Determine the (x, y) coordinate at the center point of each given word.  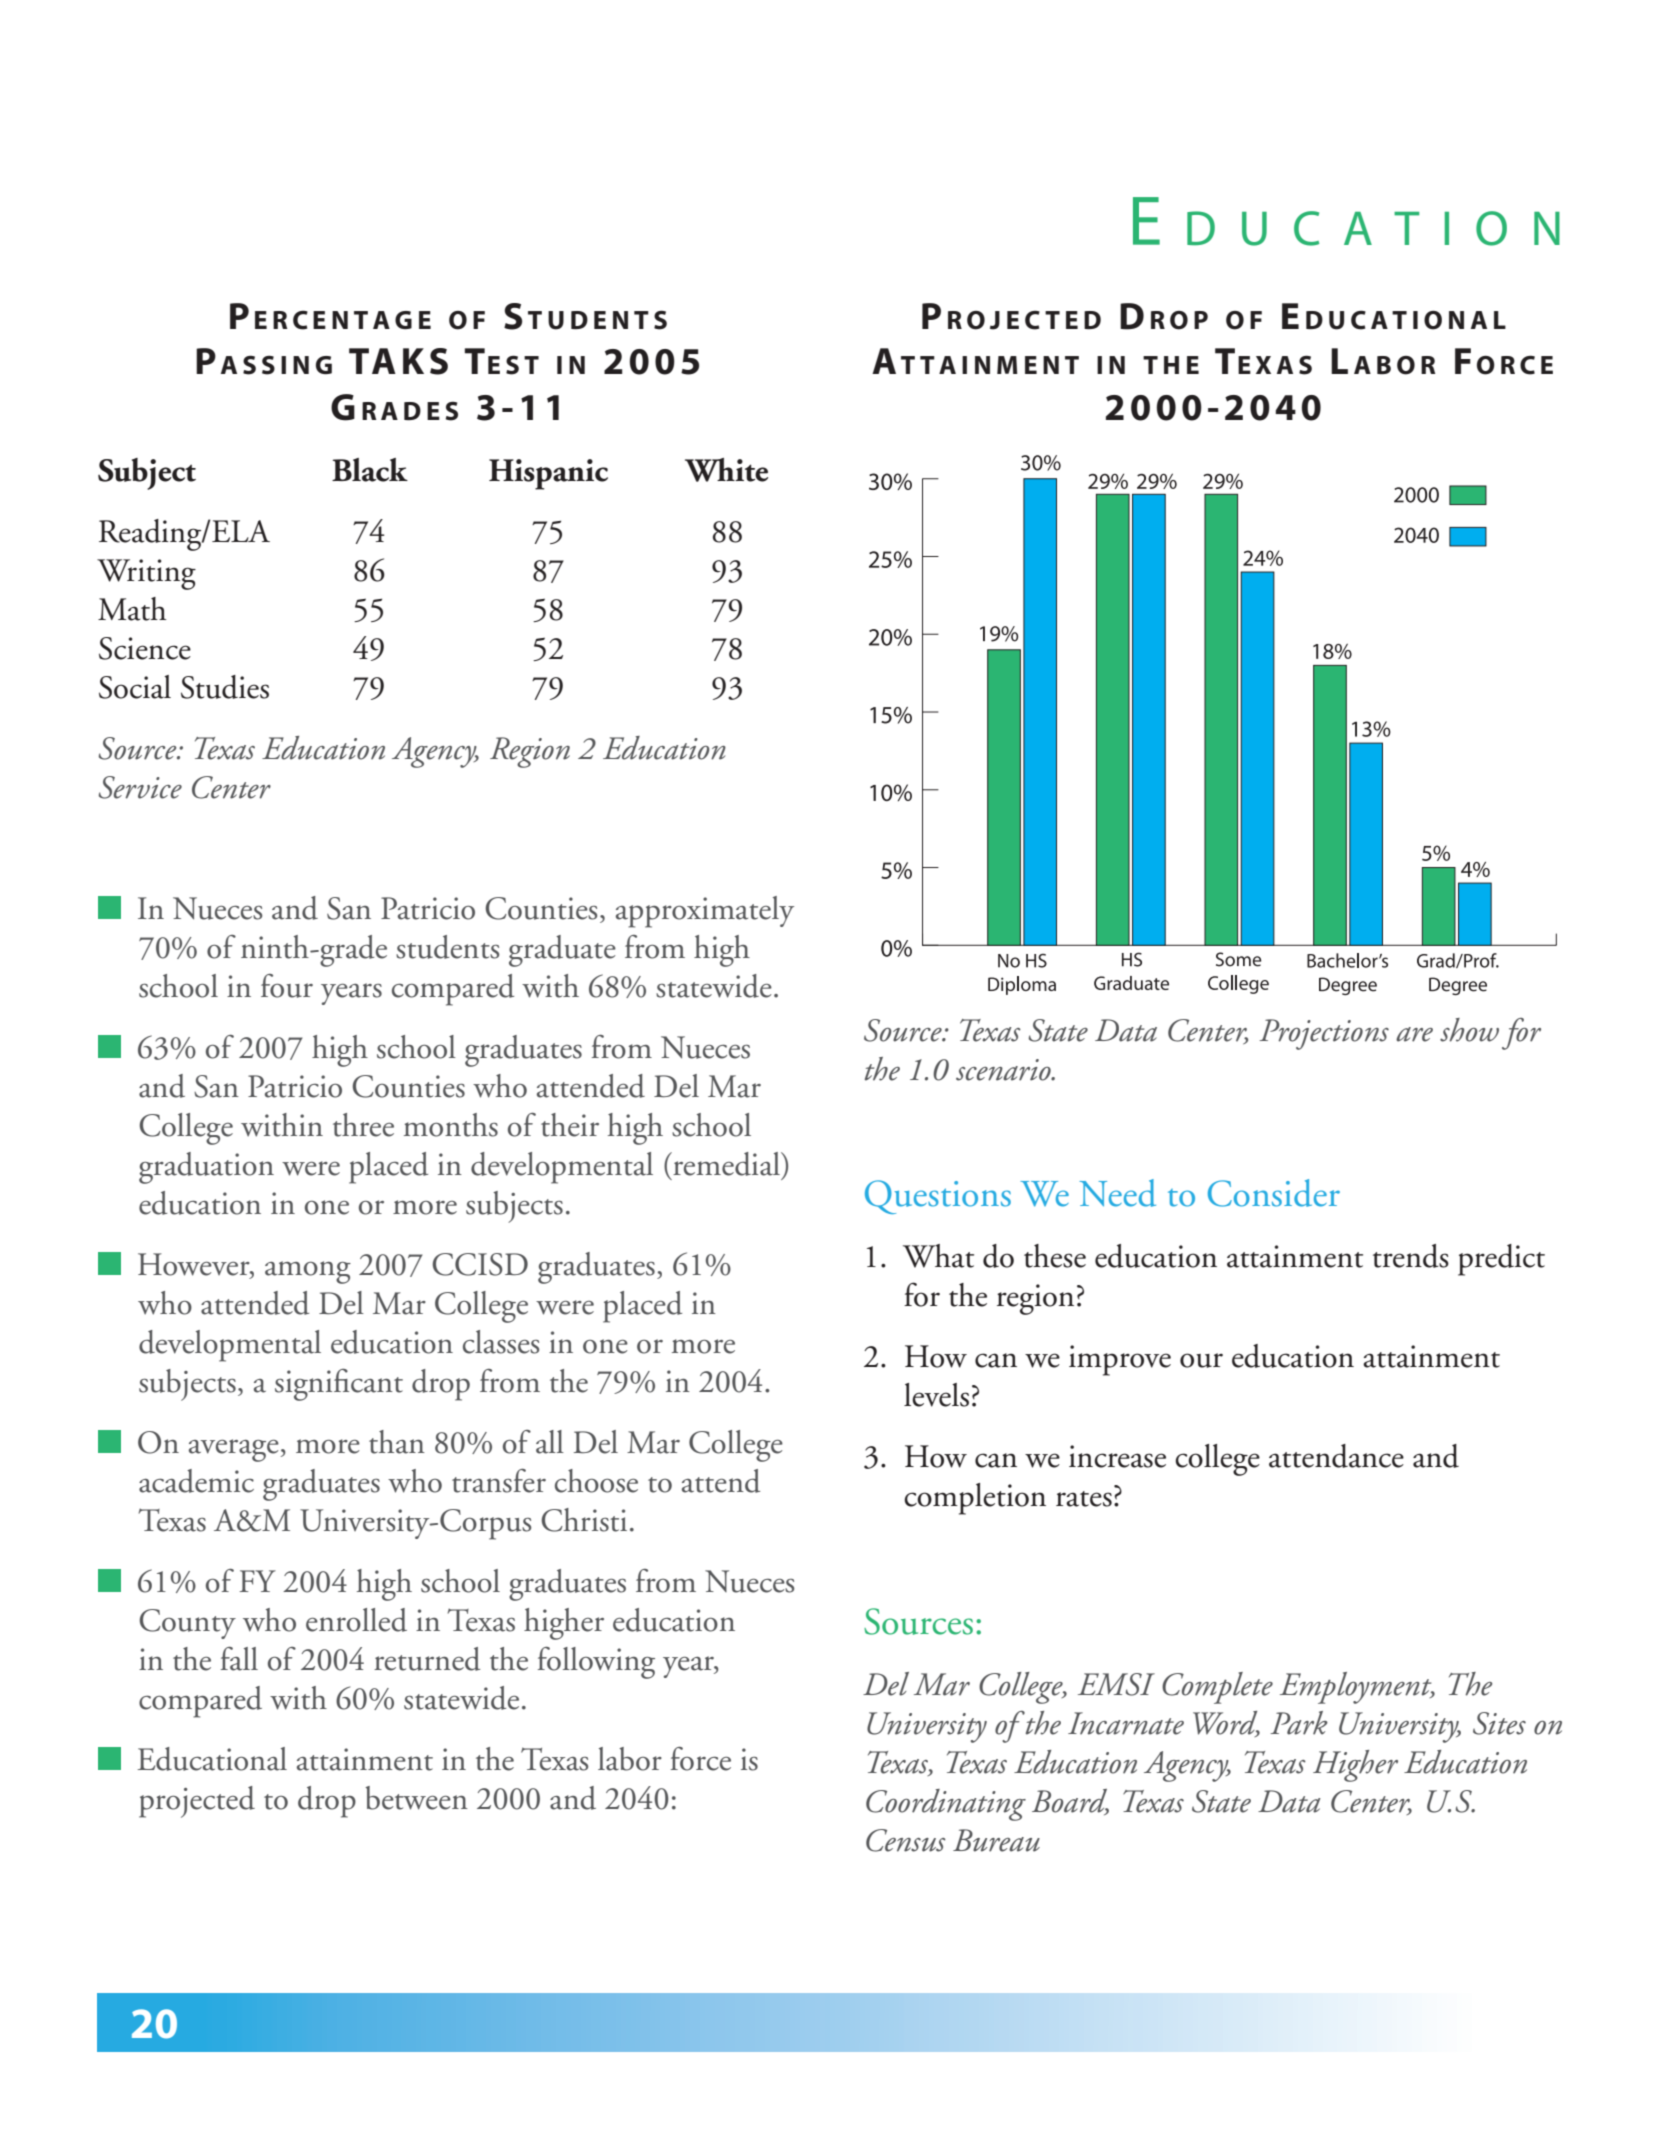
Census (906, 1840)
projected (197, 1802)
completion (975, 1499)
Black (370, 470)
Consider (1274, 1193)
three (363, 1125)
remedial (726, 1164)
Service (140, 787)
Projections (1324, 1034)
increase (1117, 1456)
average (234, 1450)
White (726, 470)
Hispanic (548, 474)
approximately (705, 912)
